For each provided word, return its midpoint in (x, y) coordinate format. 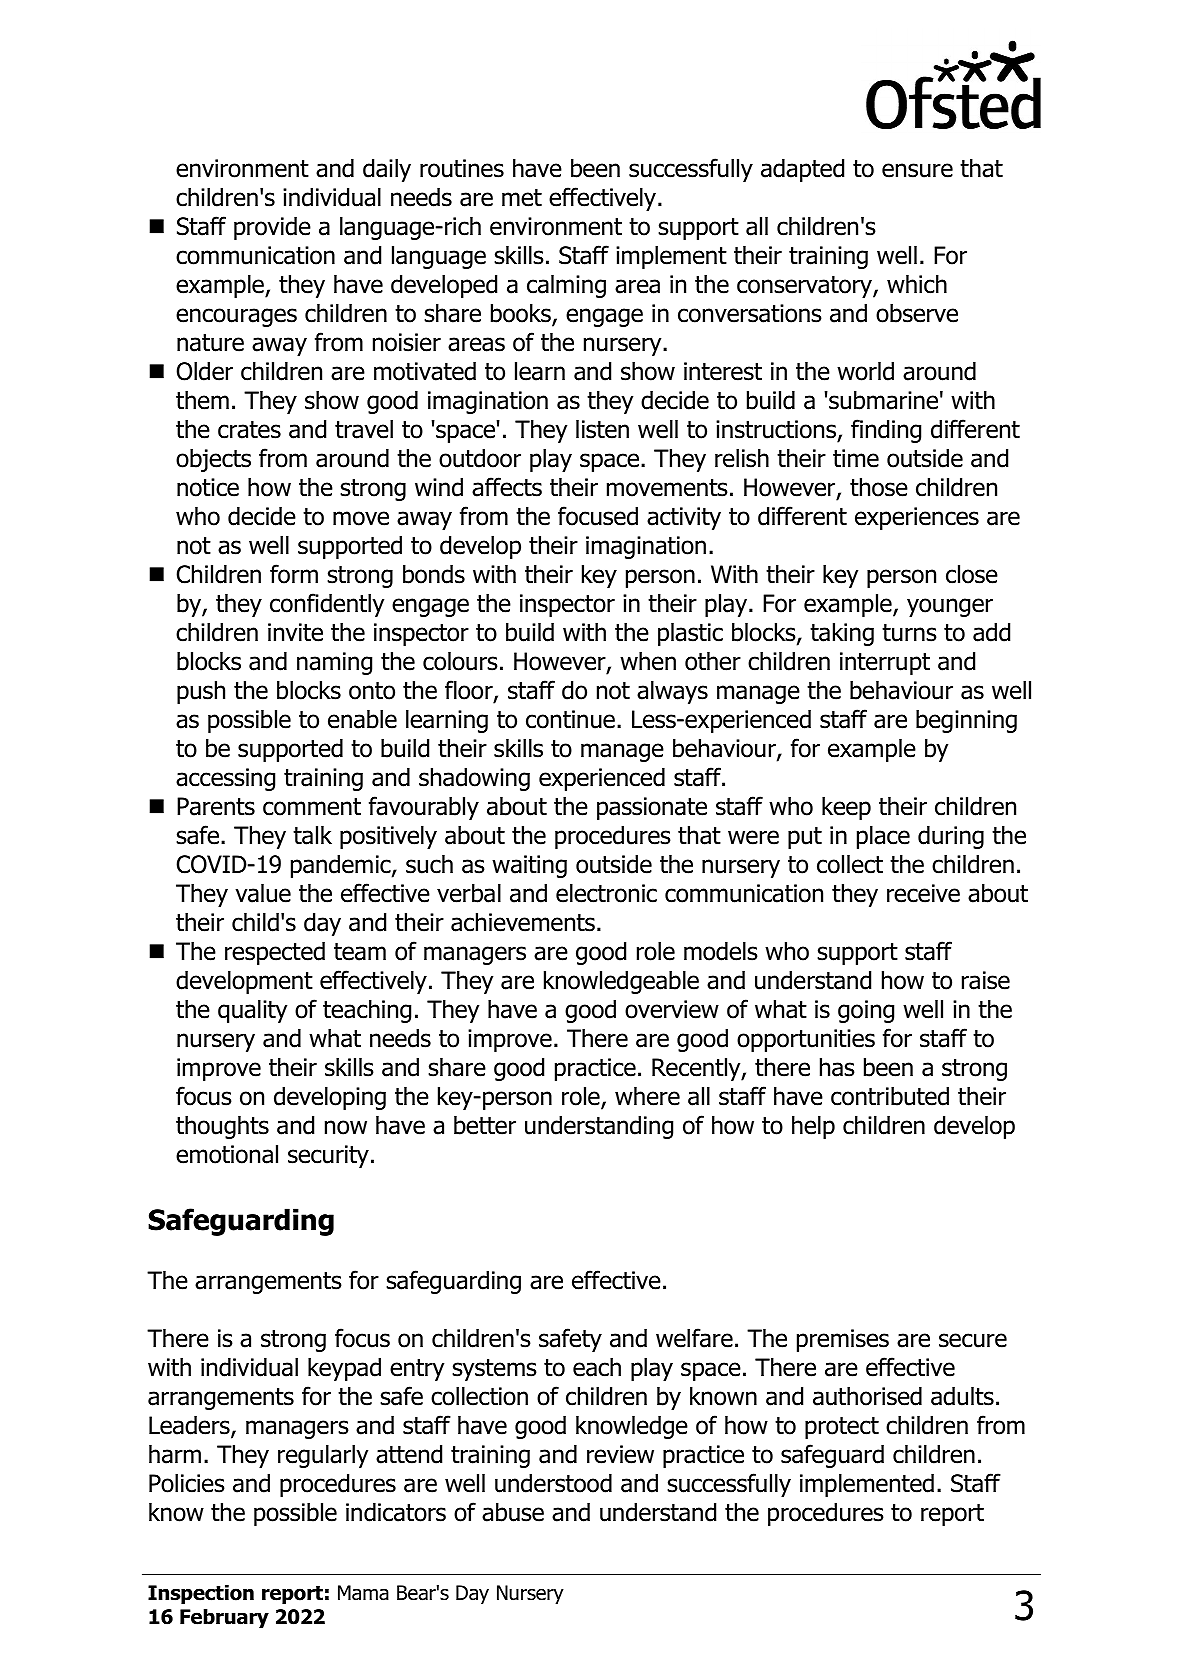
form (294, 574)
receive (923, 893)
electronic (606, 893)
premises (843, 1340)
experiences (917, 518)
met (522, 198)
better (485, 1125)
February (224, 1618)
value (263, 893)
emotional (227, 1154)
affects (507, 487)
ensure (917, 170)
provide (272, 228)
